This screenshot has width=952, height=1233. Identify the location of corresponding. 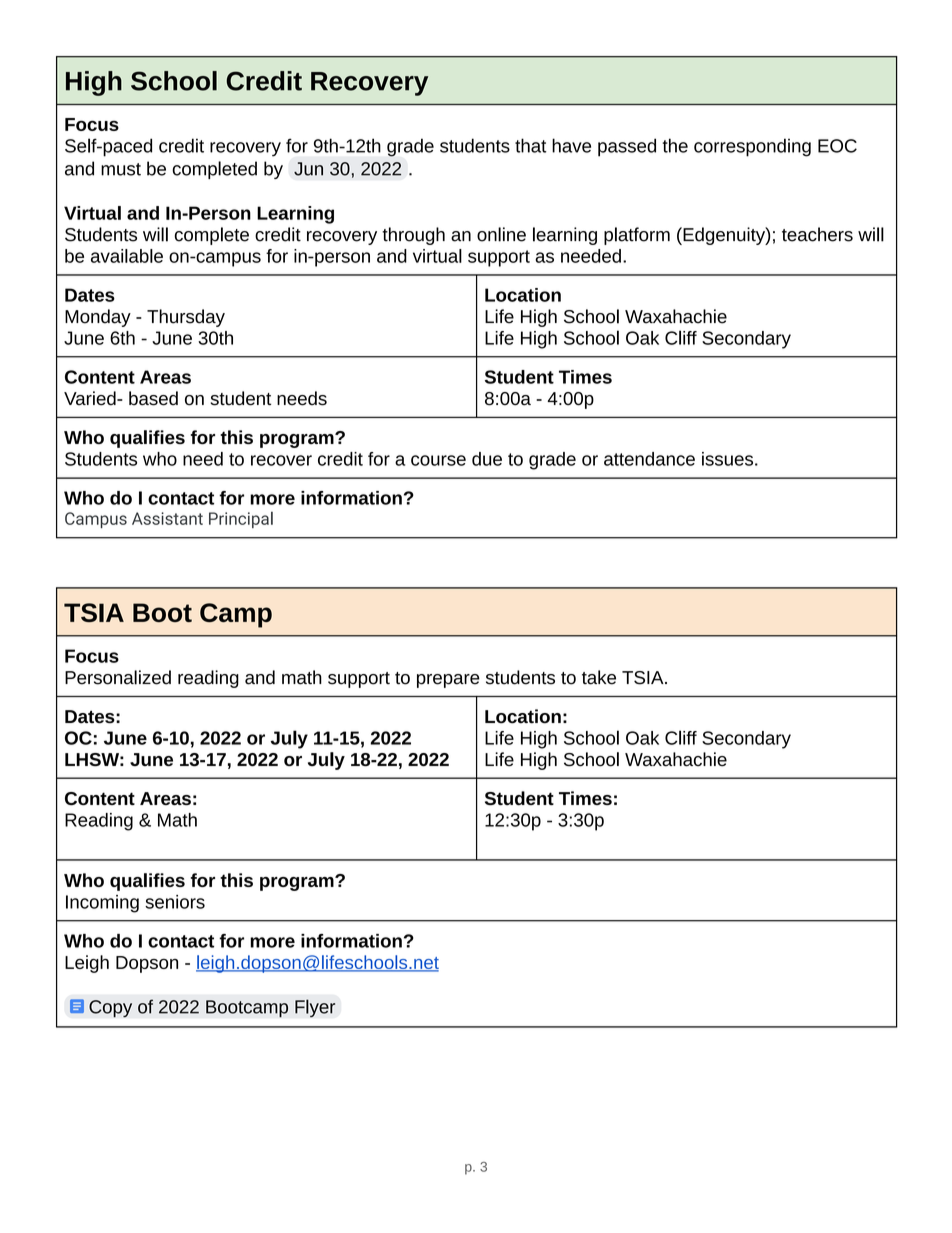
(752, 147).
